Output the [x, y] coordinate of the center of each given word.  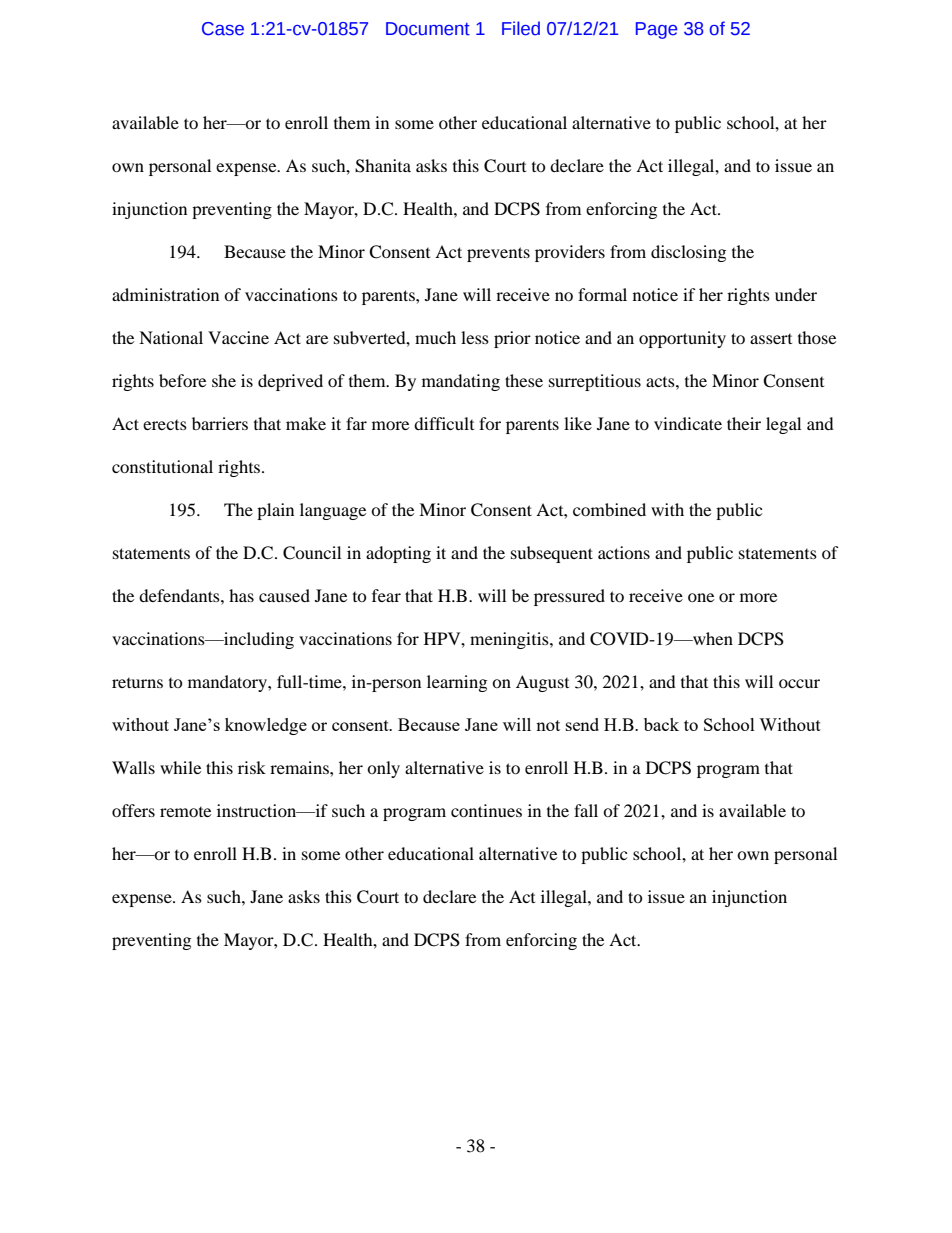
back [661, 724]
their [744, 423]
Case [223, 29]
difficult [444, 423]
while [180, 767]
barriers [220, 423]
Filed [521, 28]
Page [656, 30]
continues [486, 810]
